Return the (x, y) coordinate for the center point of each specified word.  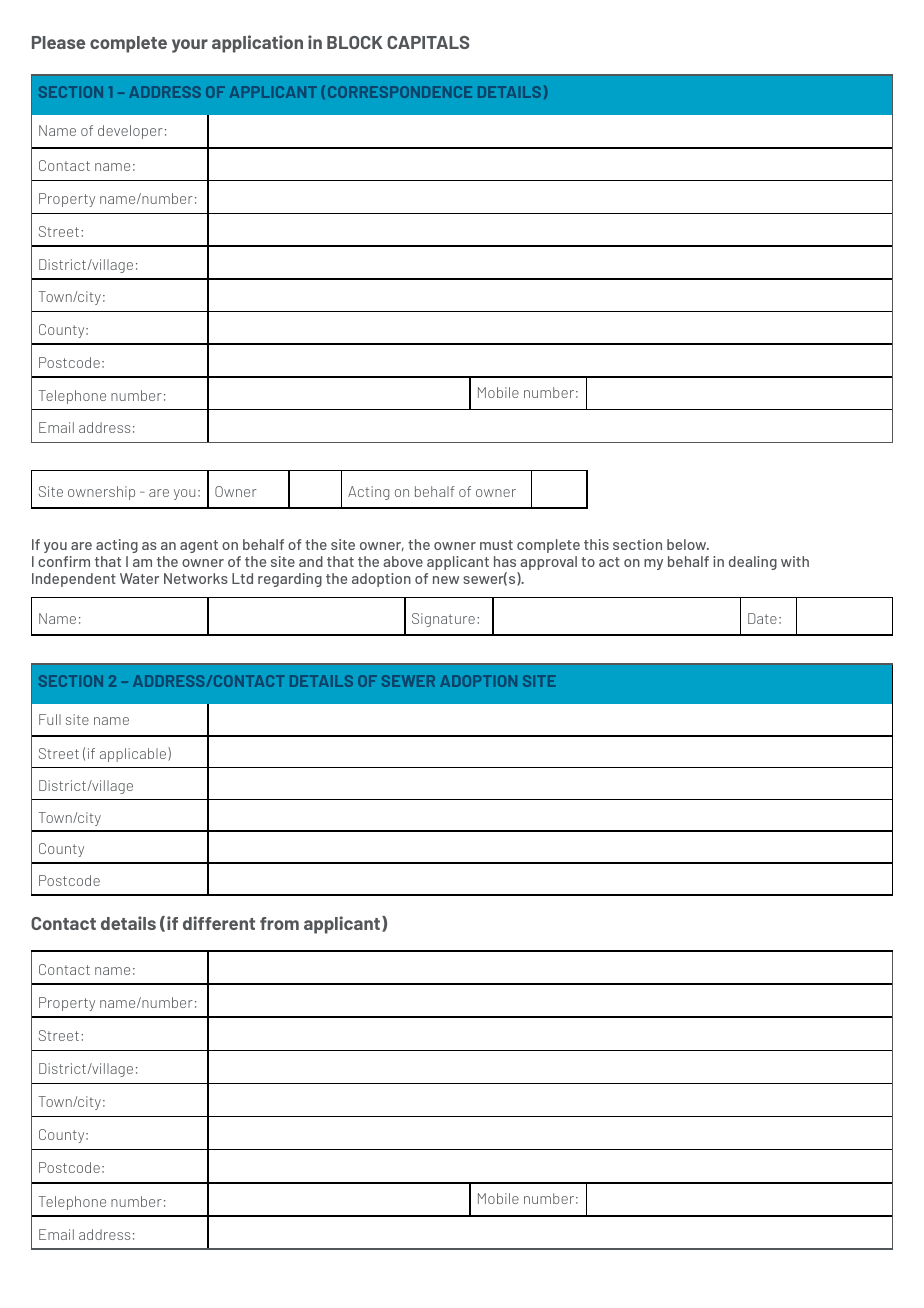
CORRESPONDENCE (400, 92)
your (190, 46)
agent (199, 546)
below (688, 544)
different (219, 923)
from (279, 923)
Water (139, 578)
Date (762, 618)
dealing (753, 563)
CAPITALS (428, 42)
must (496, 545)
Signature (443, 620)
